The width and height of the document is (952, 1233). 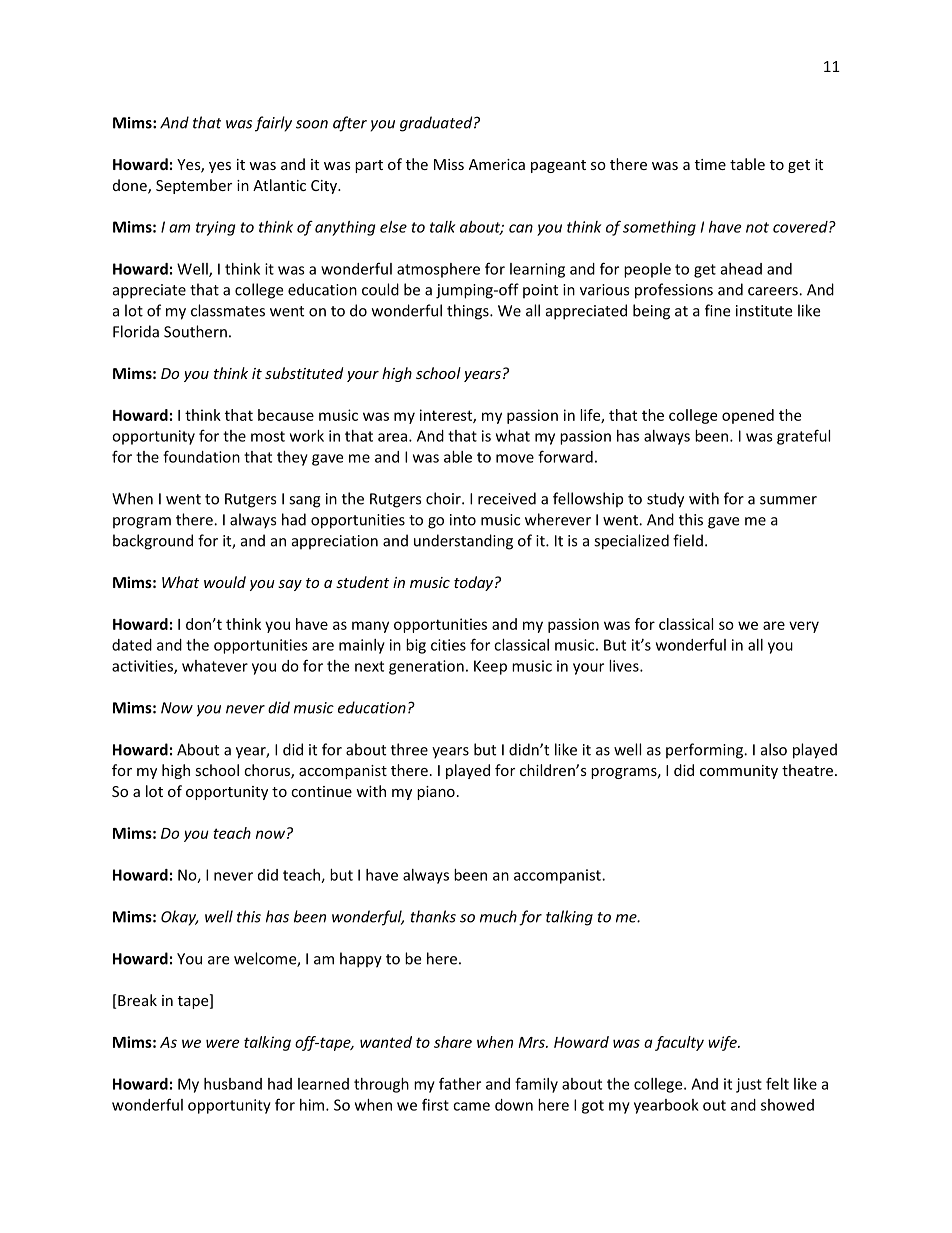 I want to click on Miss, so click(x=449, y=164).
